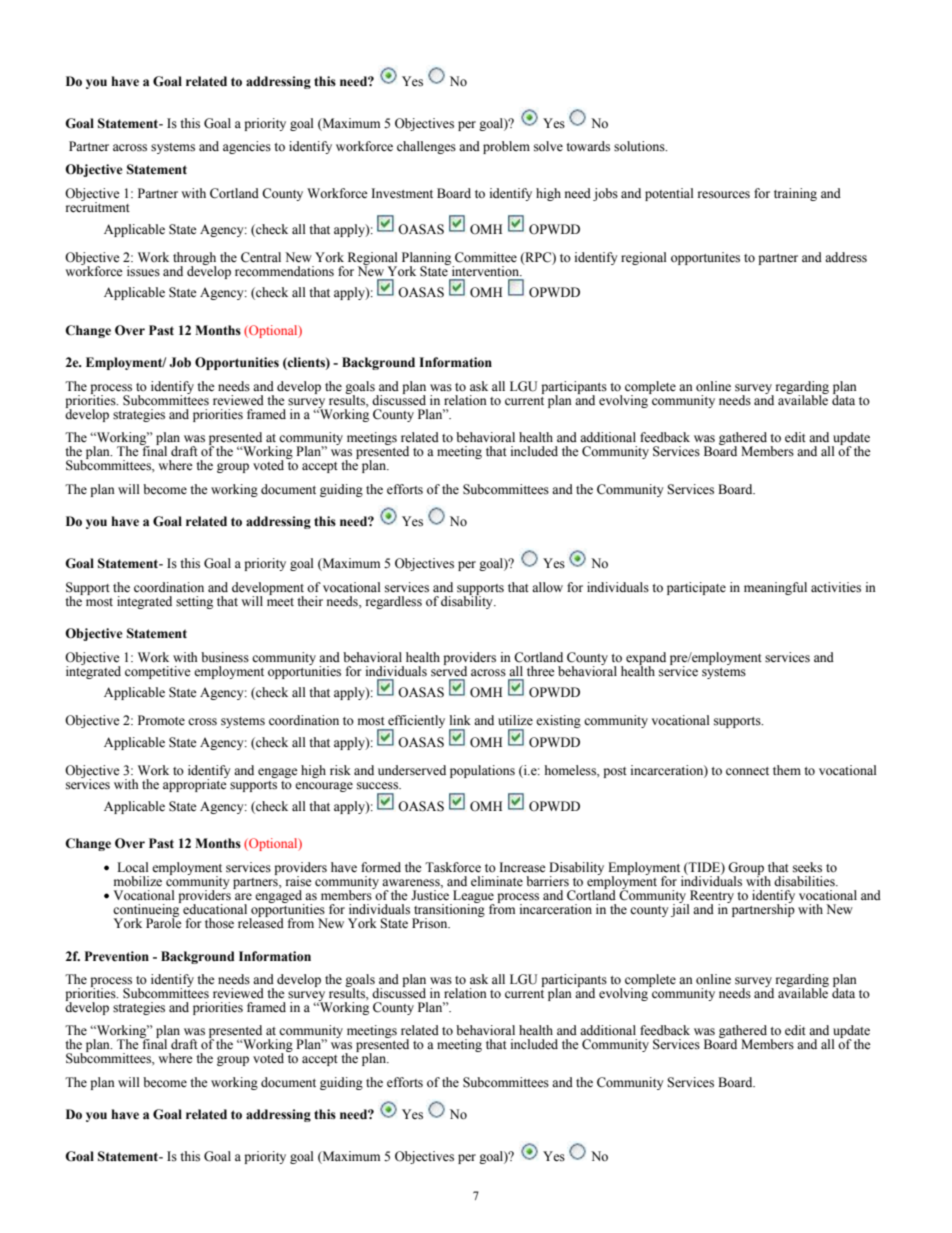  What do you see at coordinates (284, 271) in the image?
I see `recommendations` at bounding box center [284, 271].
